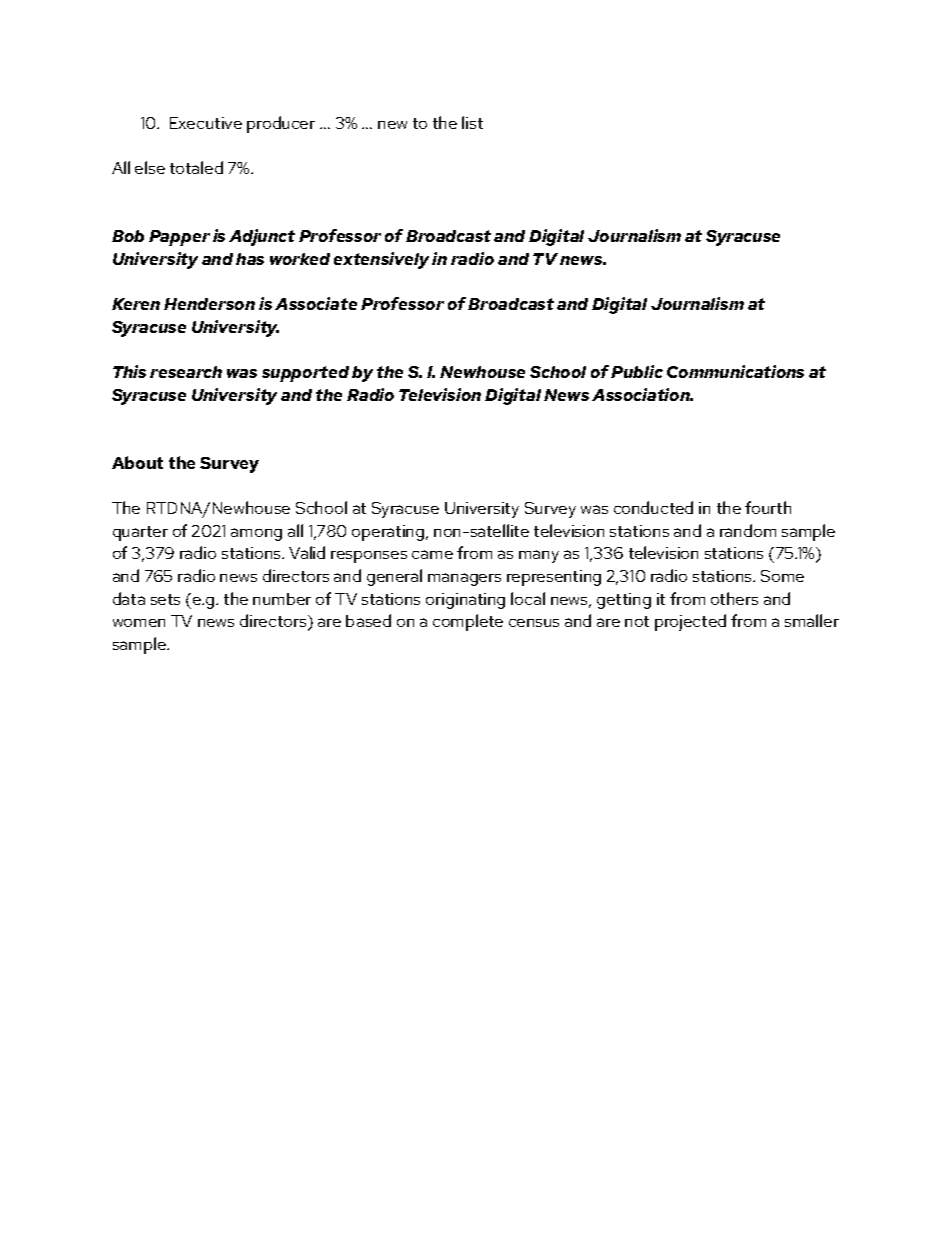  What do you see at coordinates (472, 122) in the image?
I see `list` at bounding box center [472, 122].
